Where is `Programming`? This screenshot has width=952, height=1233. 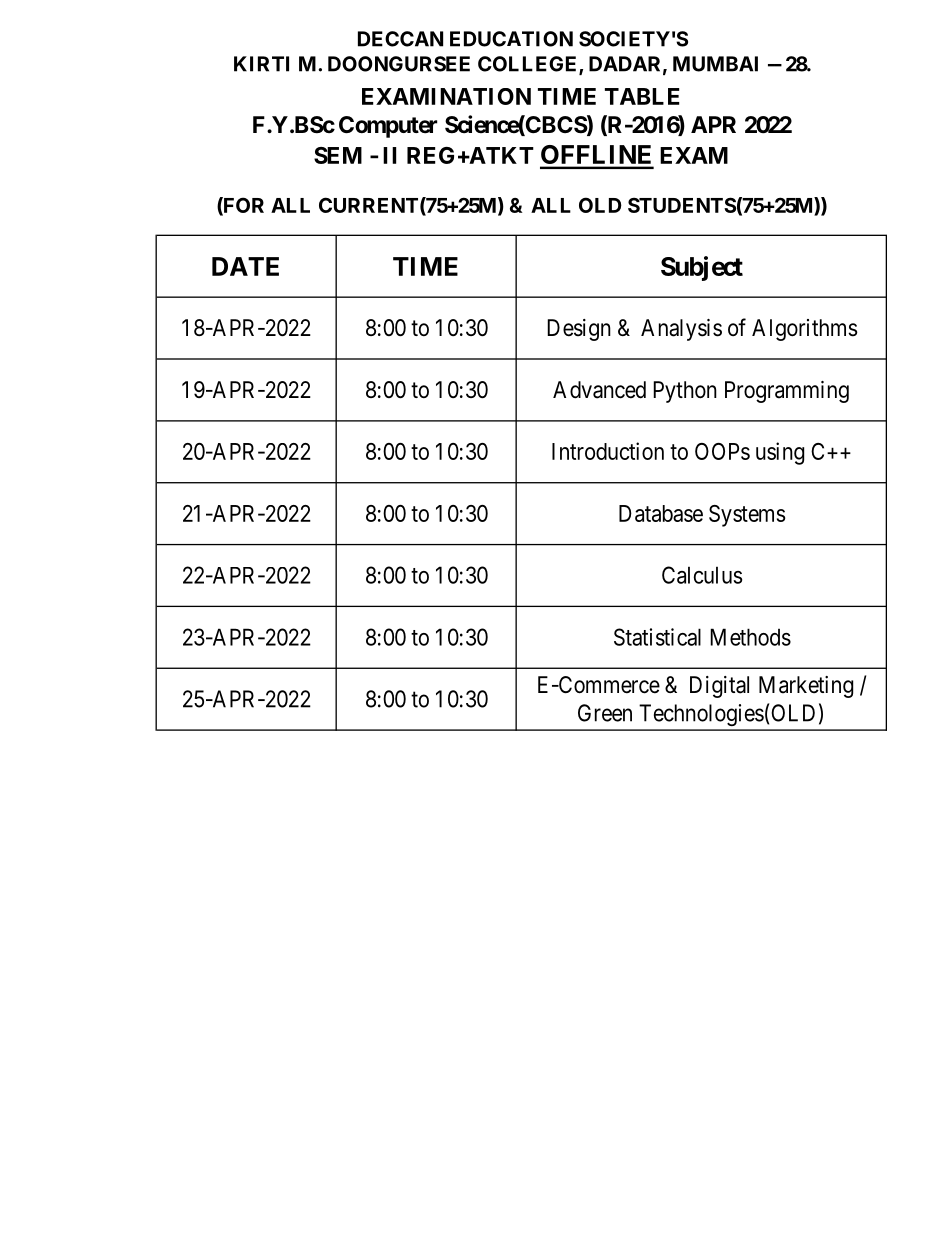
Programming is located at coordinates (787, 392).
